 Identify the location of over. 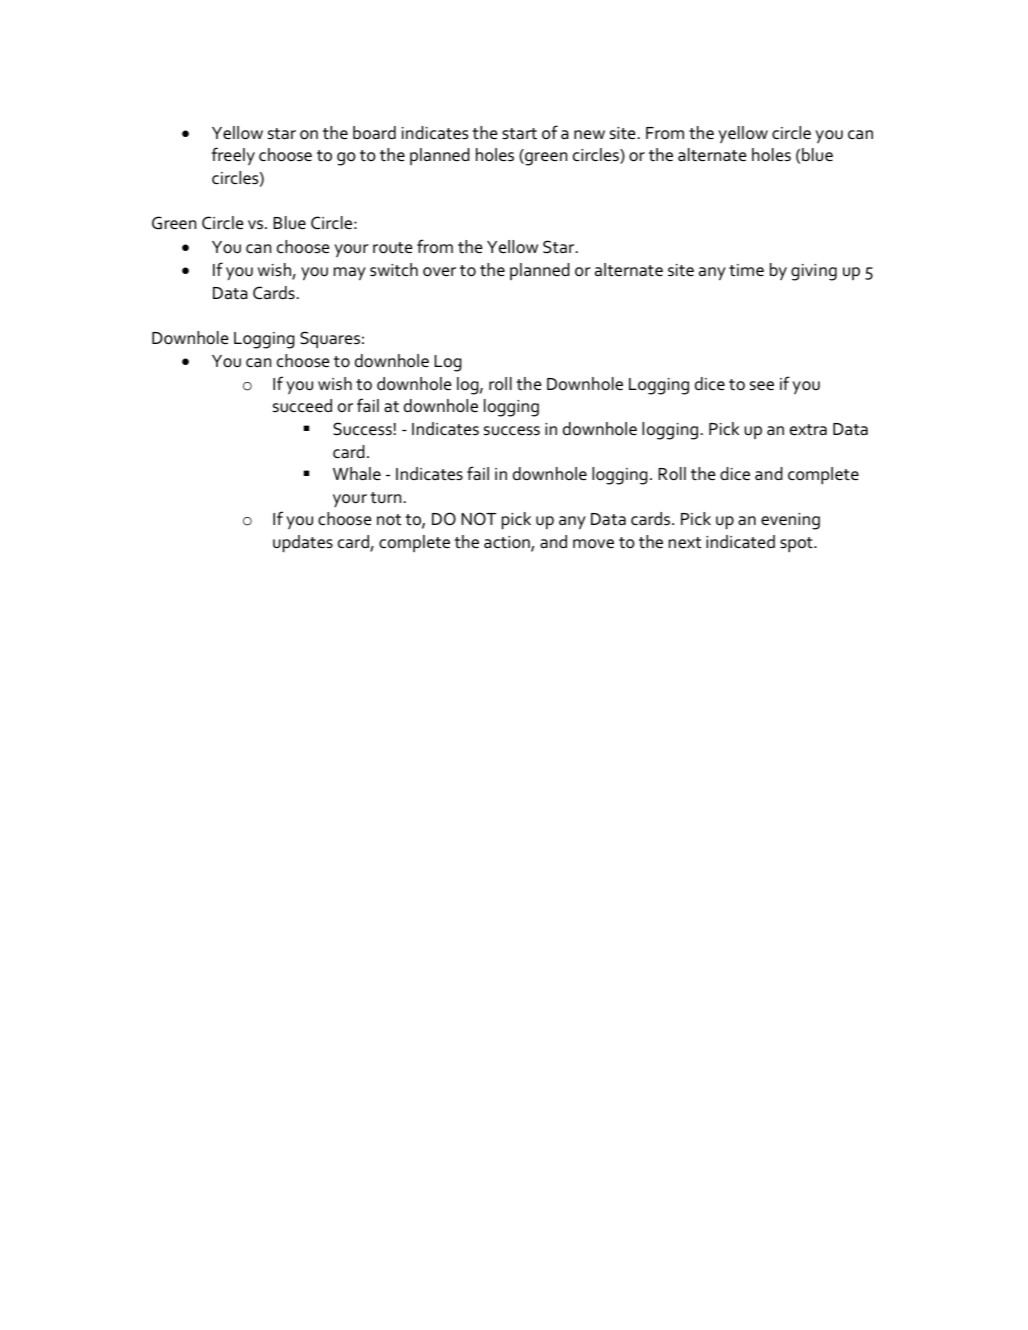
(439, 272).
